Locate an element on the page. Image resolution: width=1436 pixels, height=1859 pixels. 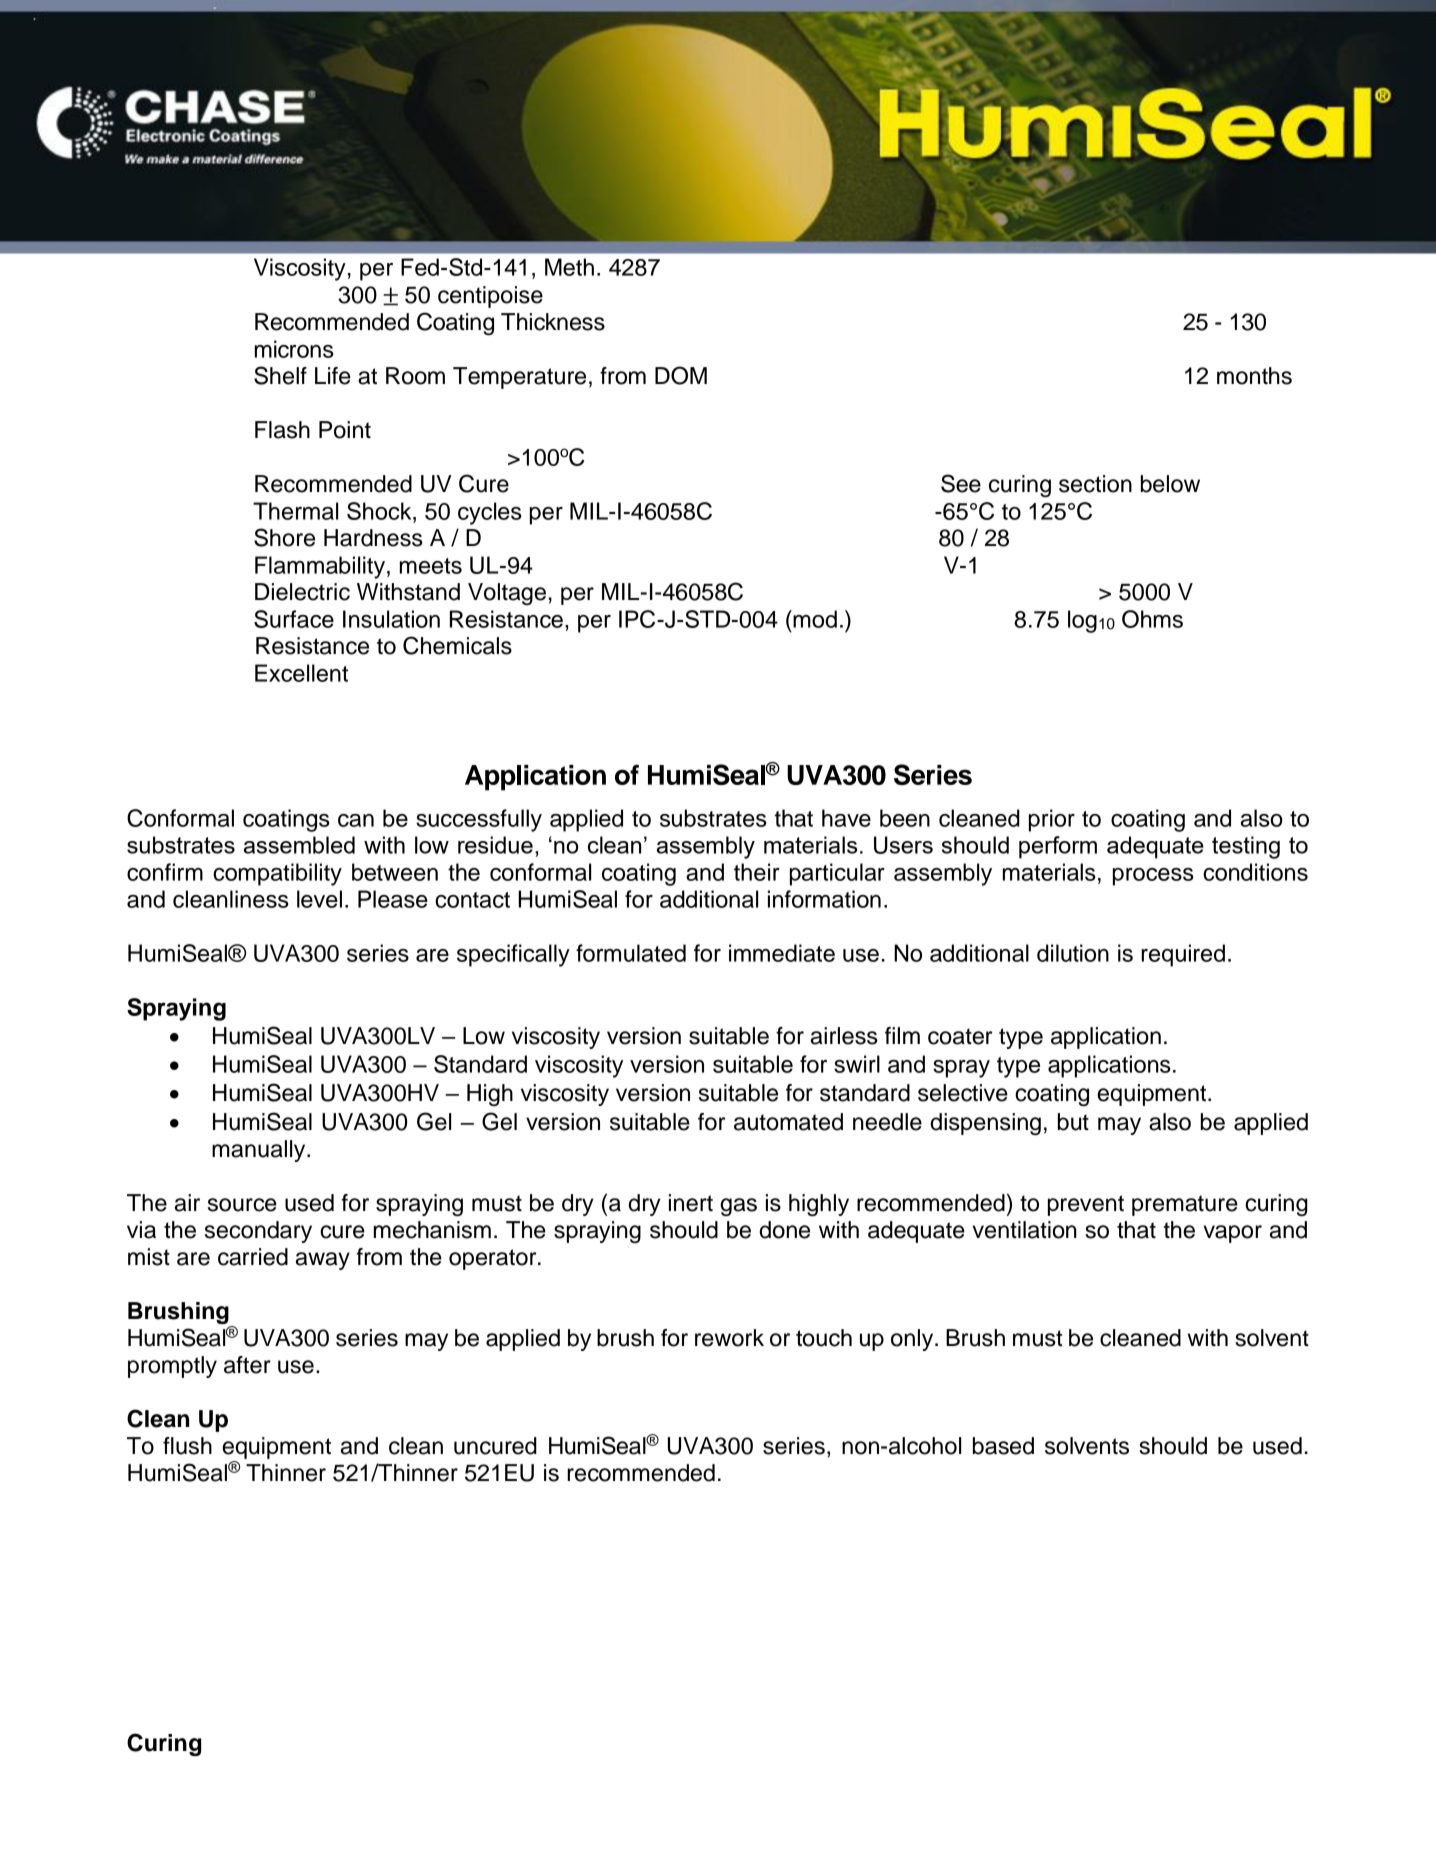
assembled is located at coordinates (299, 845).
